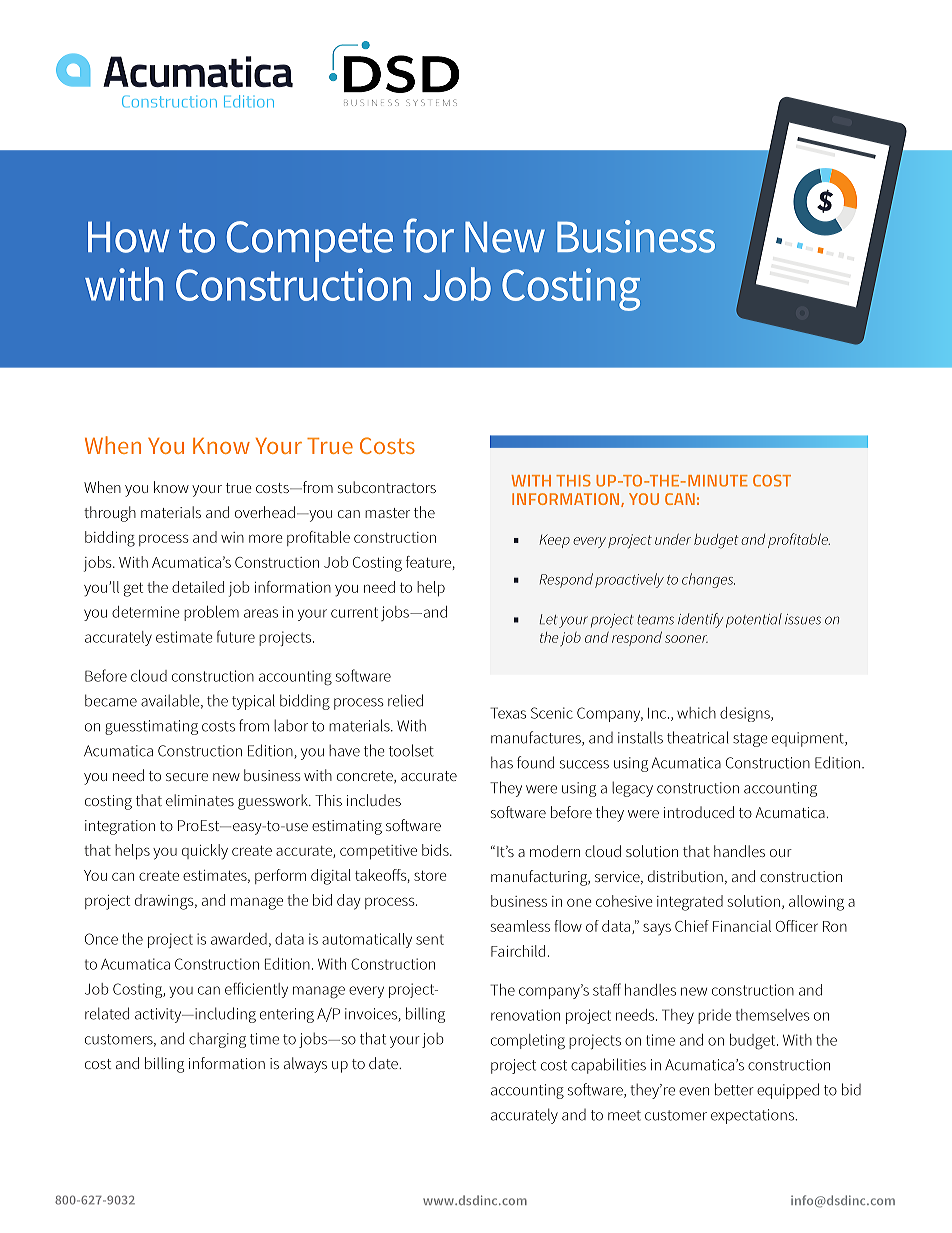 This screenshot has width=952, height=1233. What do you see at coordinates (708, 580) in the screenshot?
I see `changes` at bounding box center [708, 580].
